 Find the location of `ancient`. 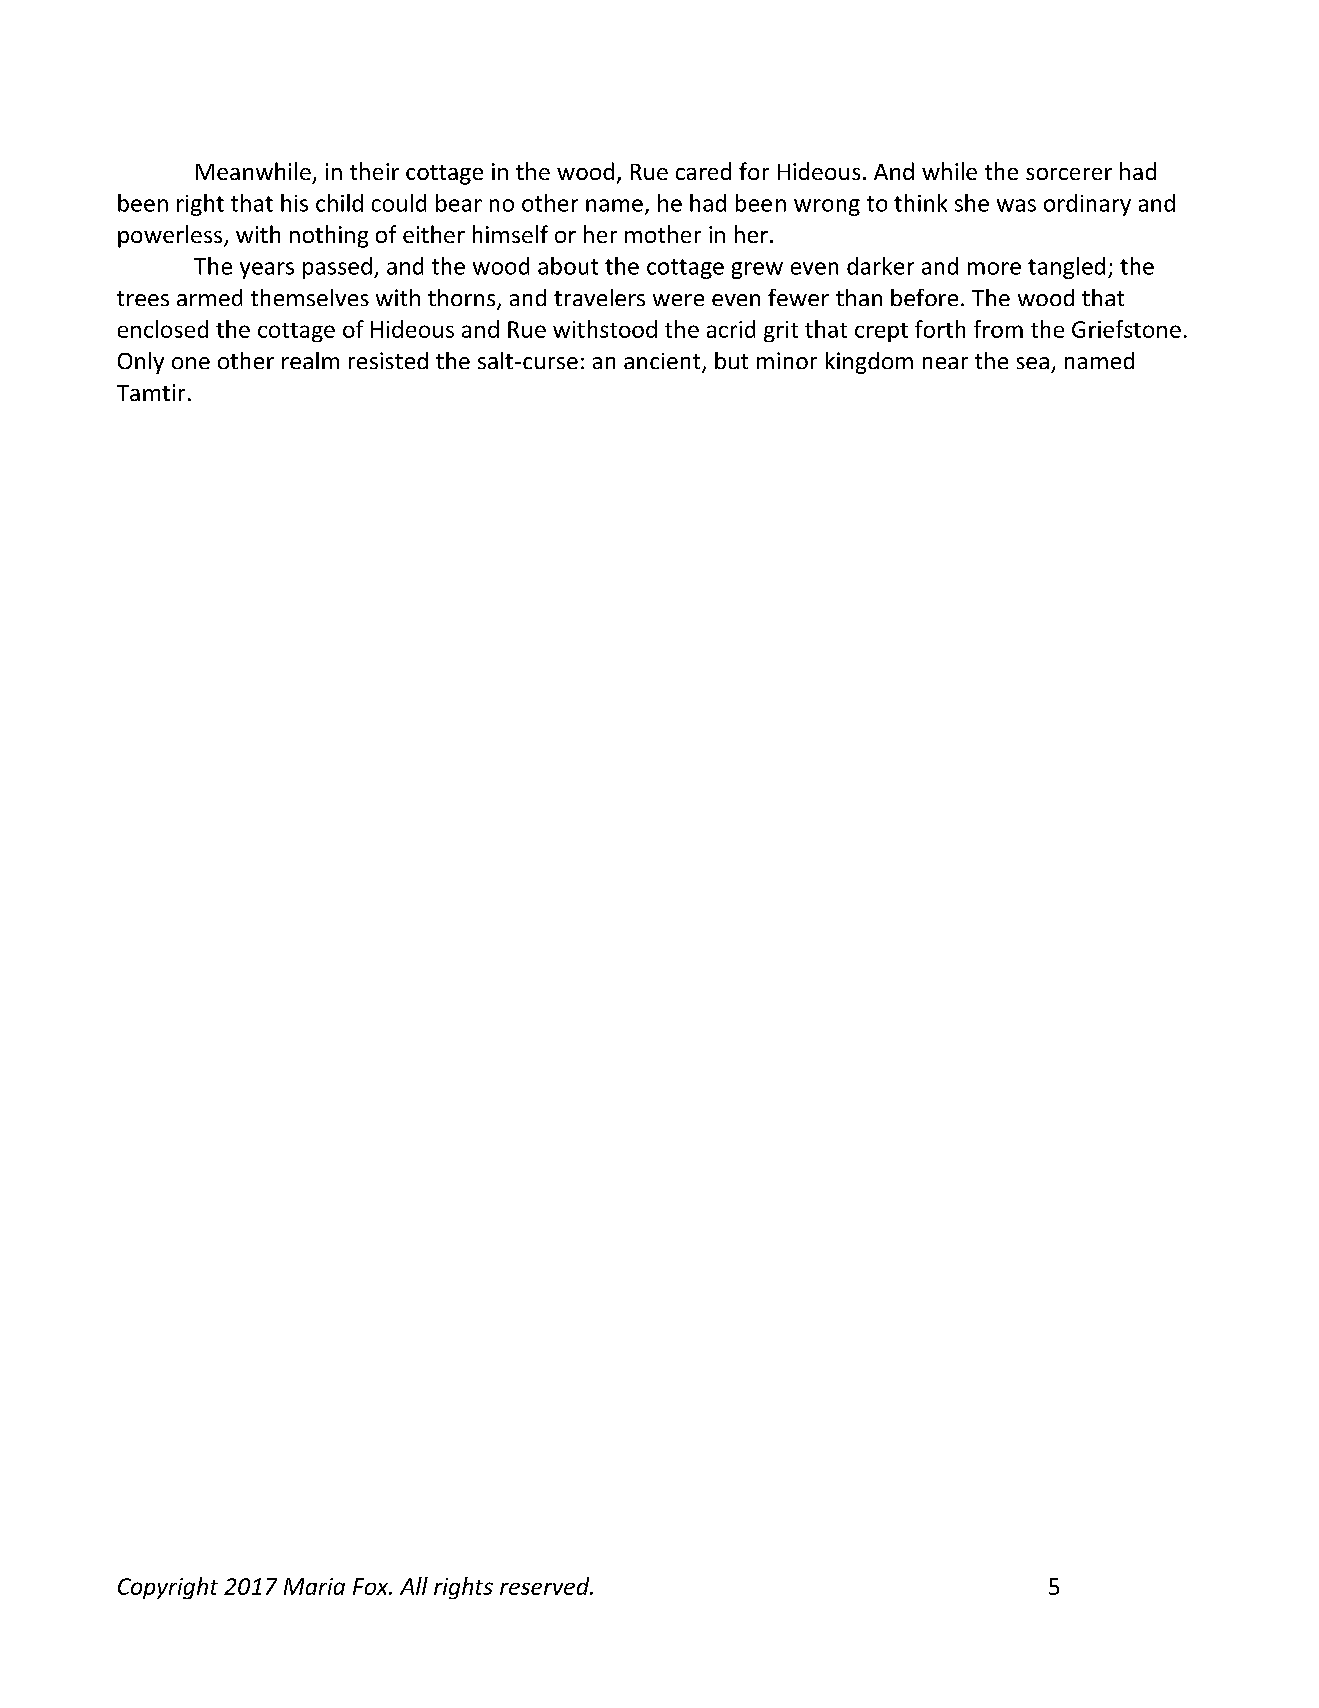

ancient is located at coordinates (663, 362).
